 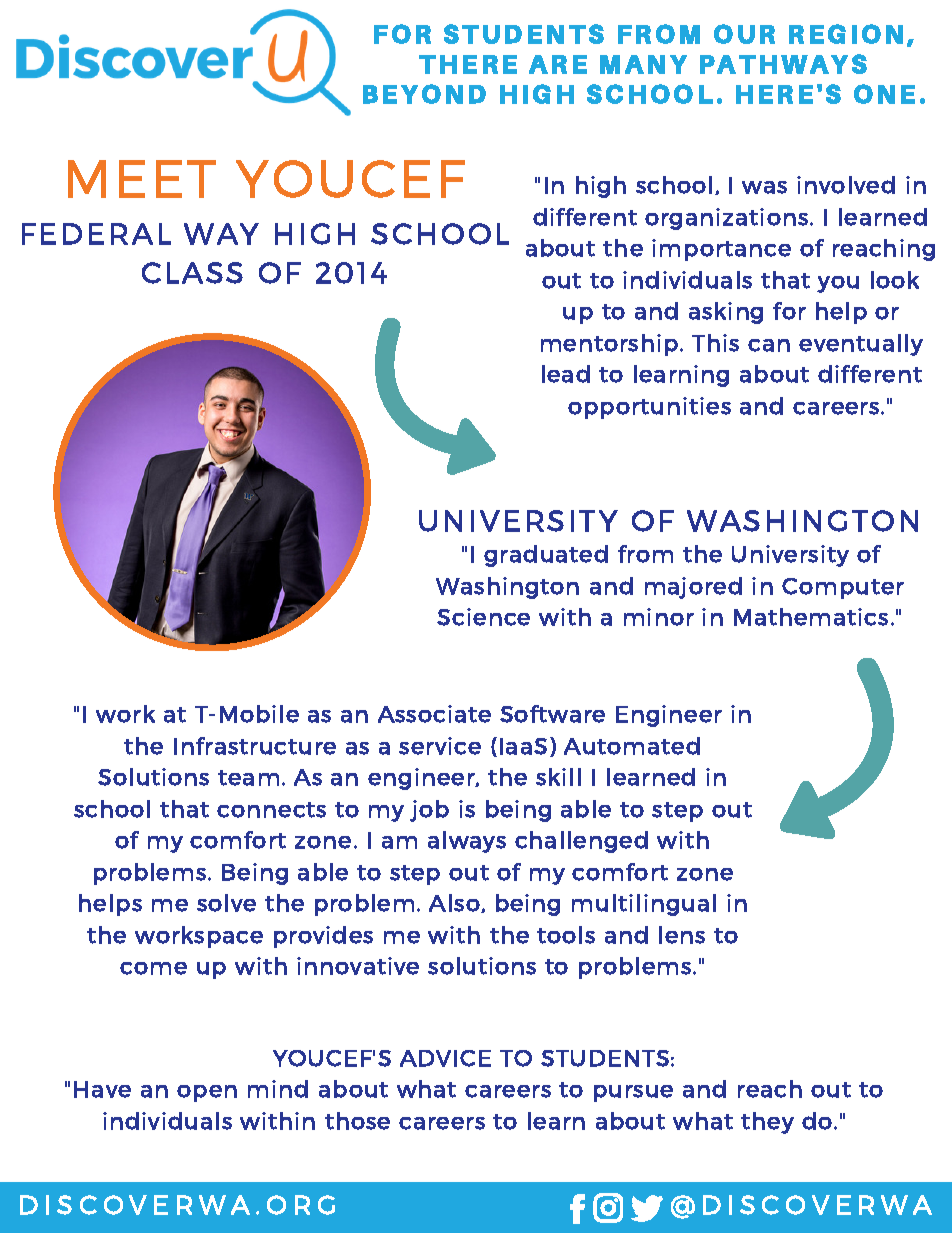 I want to click on Infrastructure, so click(x=255, y=746).
